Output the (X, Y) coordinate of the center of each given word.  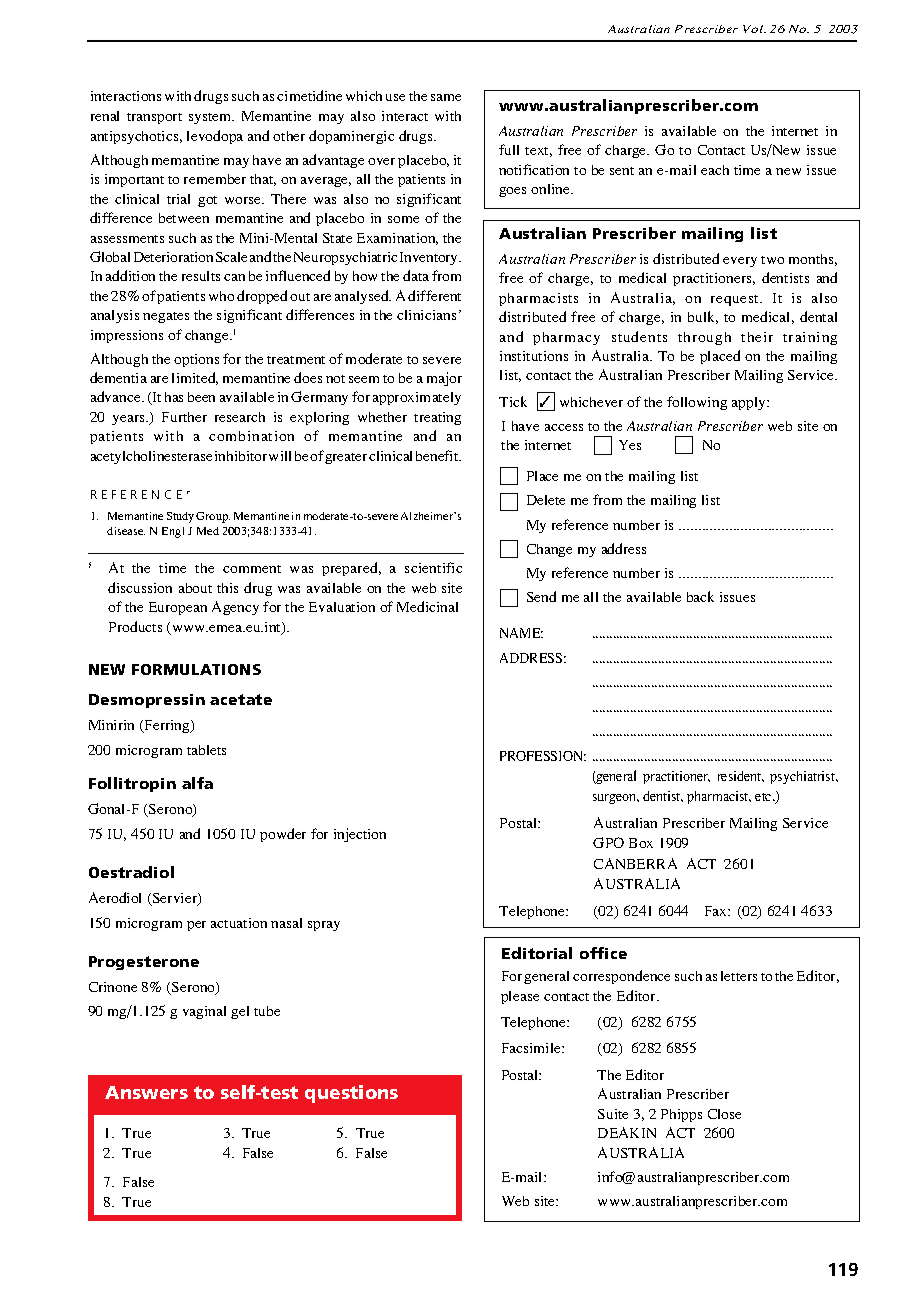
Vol (754, 29)
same (446, 97)
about (195, 588)
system (211, 118)
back (700, 596)
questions (351, 1094)
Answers (146, 1092)
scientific (433, 567)
